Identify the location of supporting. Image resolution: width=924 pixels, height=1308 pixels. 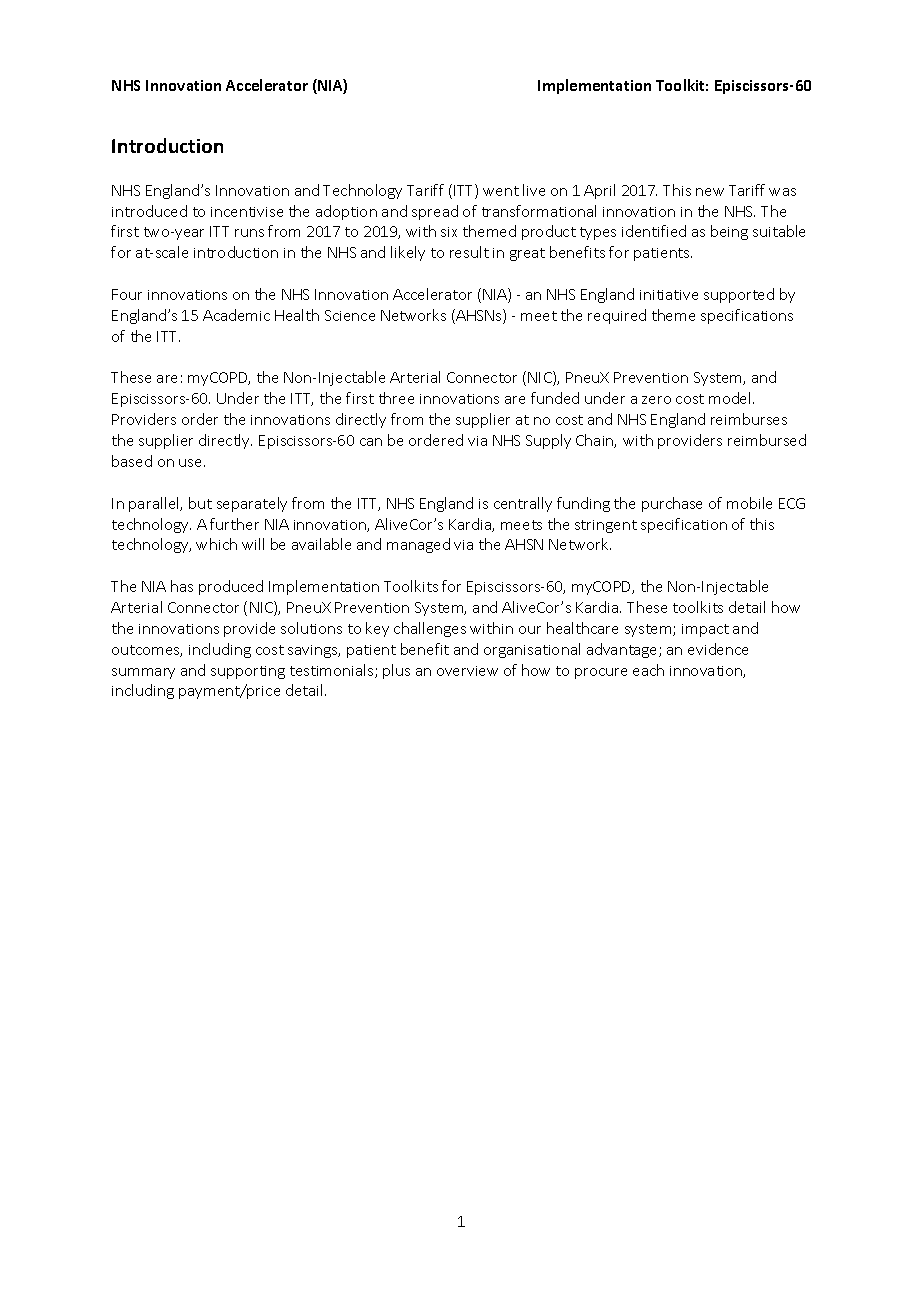
(248, 672).
